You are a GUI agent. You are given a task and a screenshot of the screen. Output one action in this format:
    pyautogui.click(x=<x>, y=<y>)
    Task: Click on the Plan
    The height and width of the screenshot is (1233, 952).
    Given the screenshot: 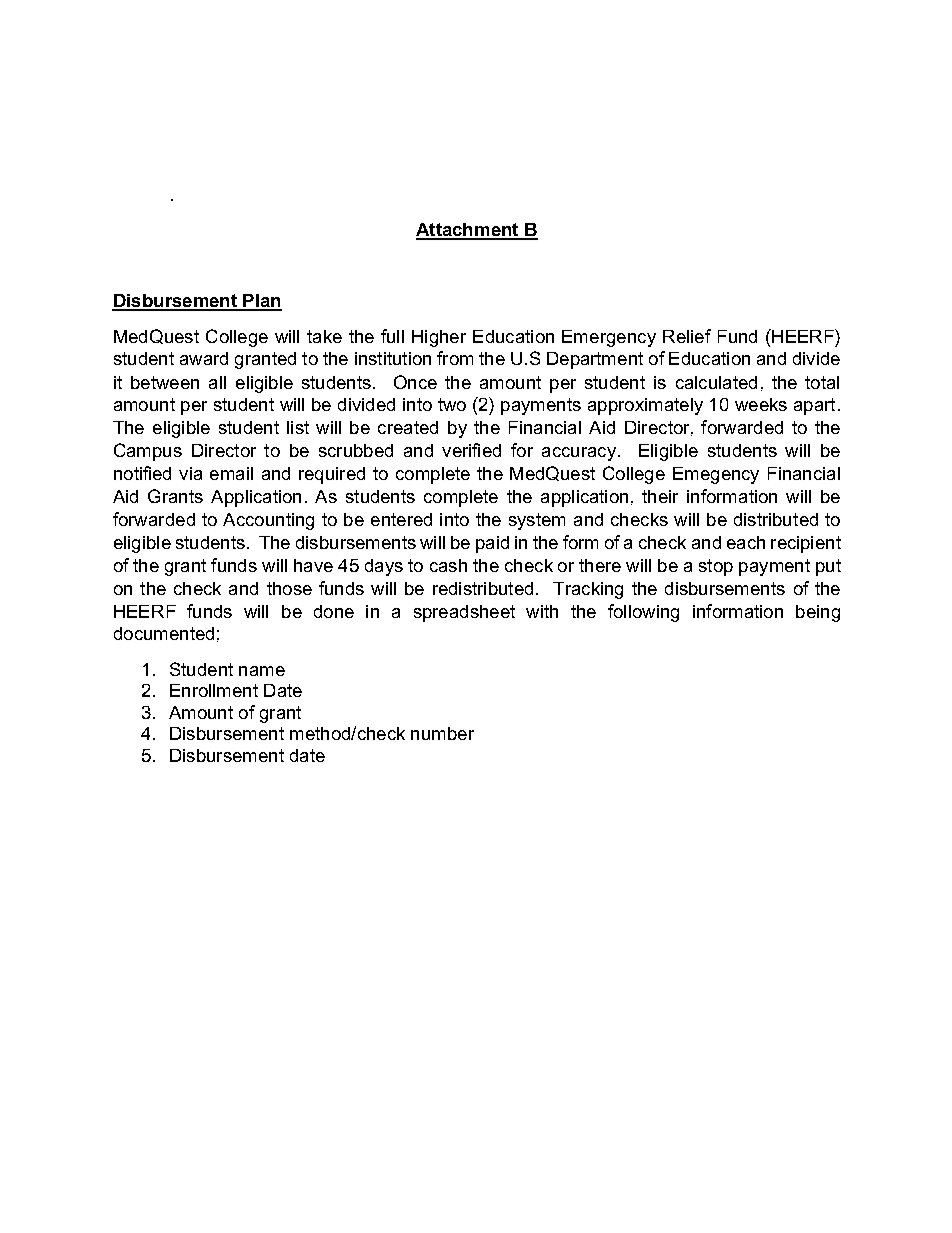 What is the action you would take?
    pyautogui.click(x=261, y=302)
